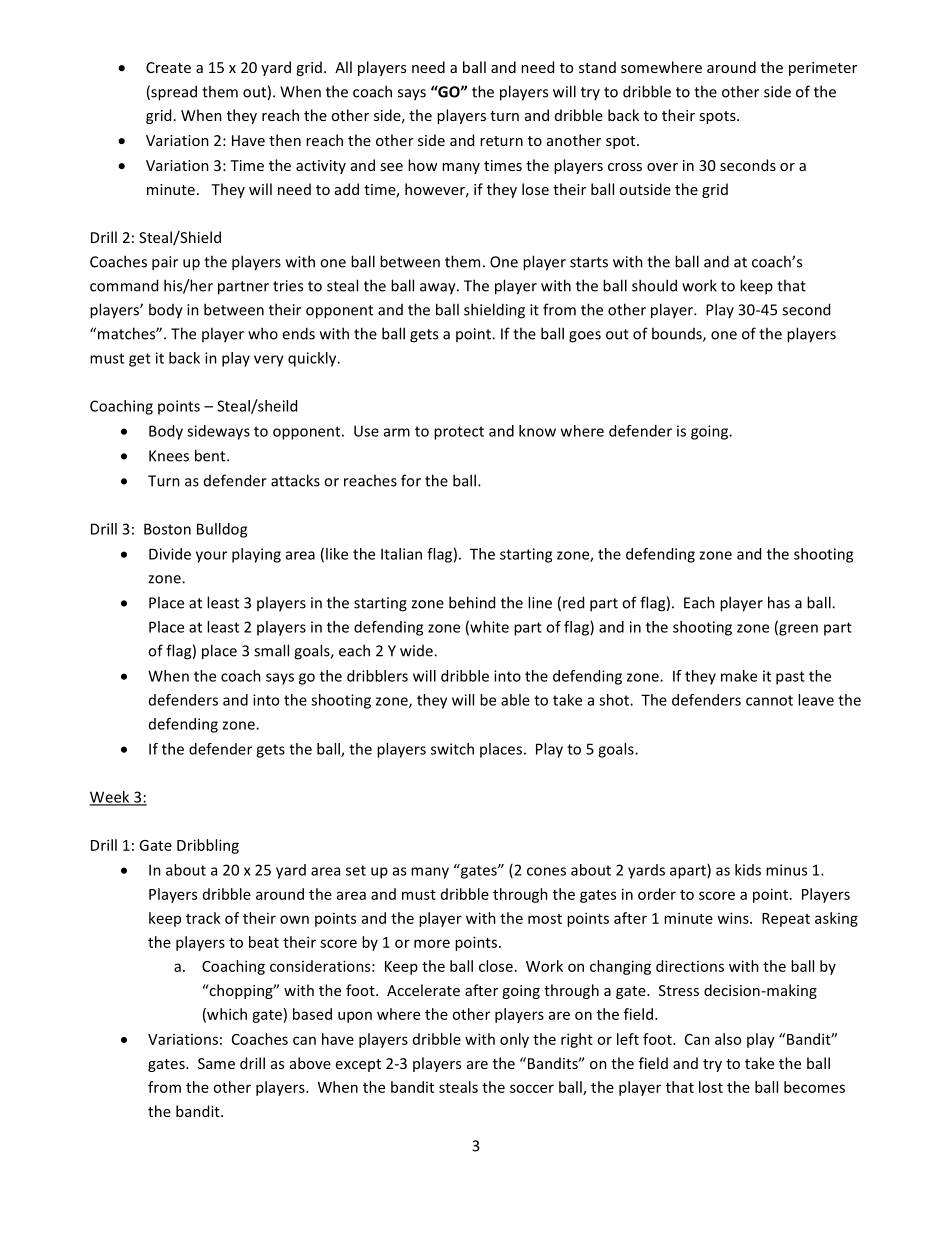 The height and width of the screenshot is (1233, 952). Describe the element at coordinates (748, 870) in the screenshot. I see `kids` at that location.
